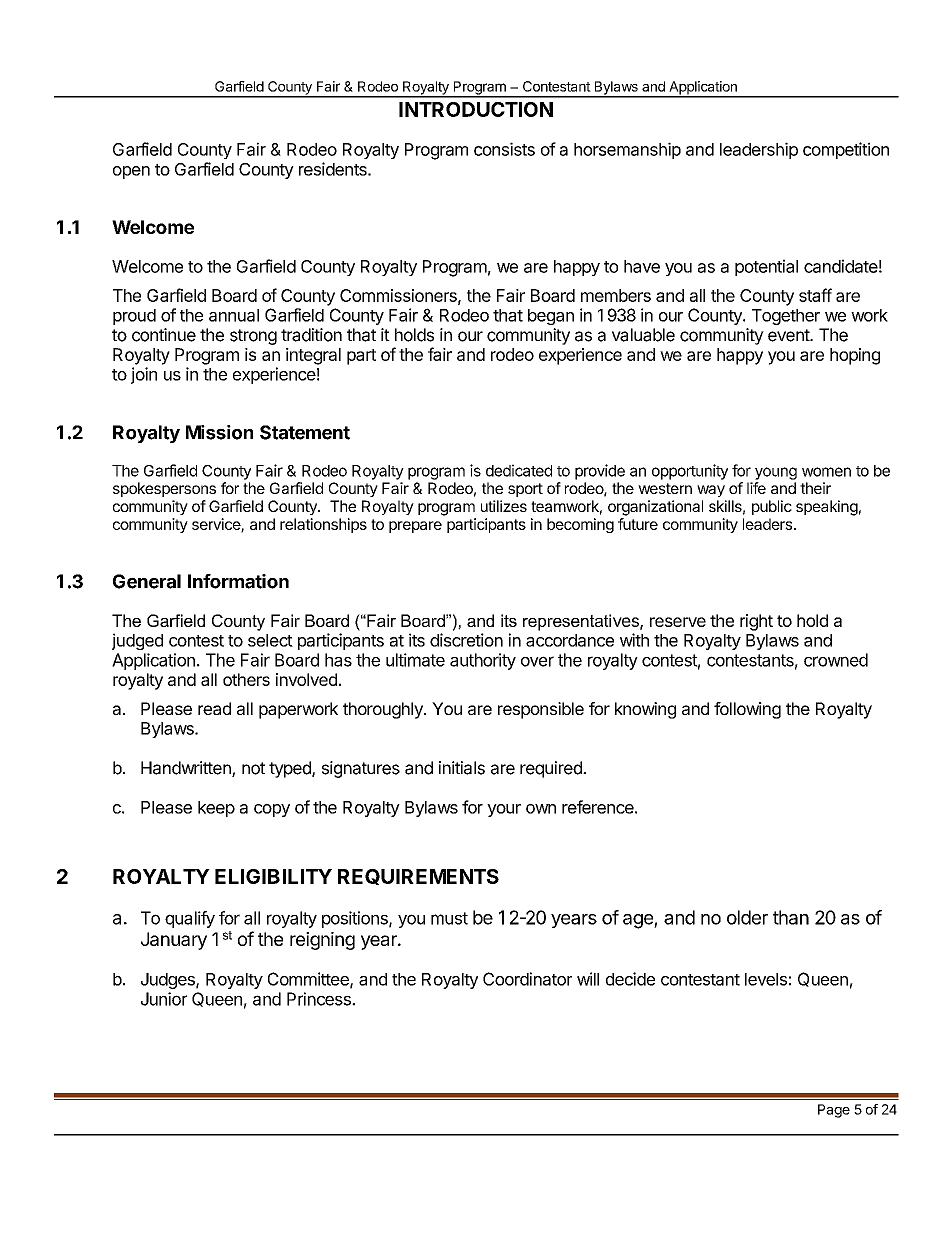  What do you see at coordinates (466, 640) in the screenshot?
I see `discretion` at bounding box center [466, 640].
